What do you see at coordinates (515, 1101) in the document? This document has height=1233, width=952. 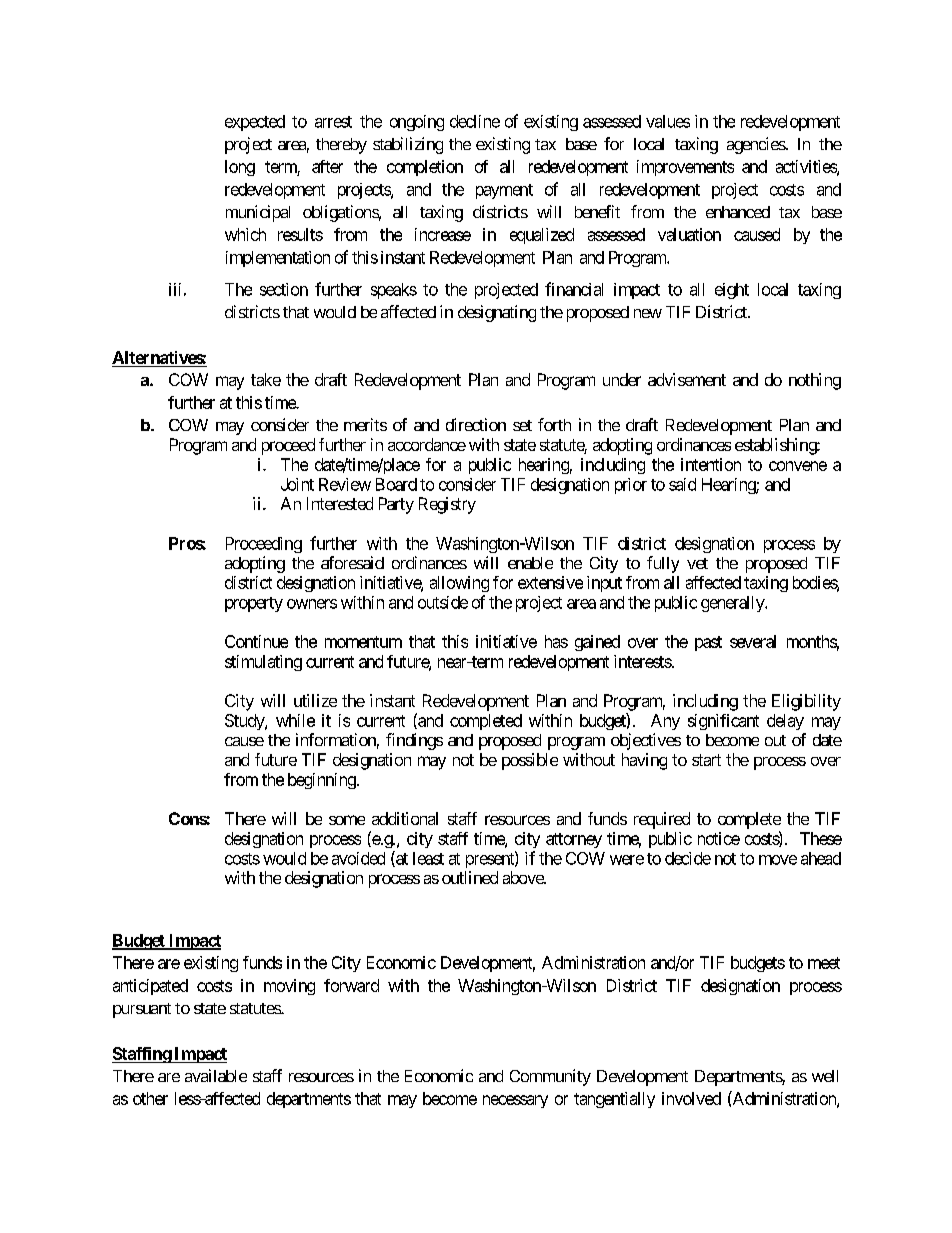 I see `necessary` at bounding box center [515, 1101].
